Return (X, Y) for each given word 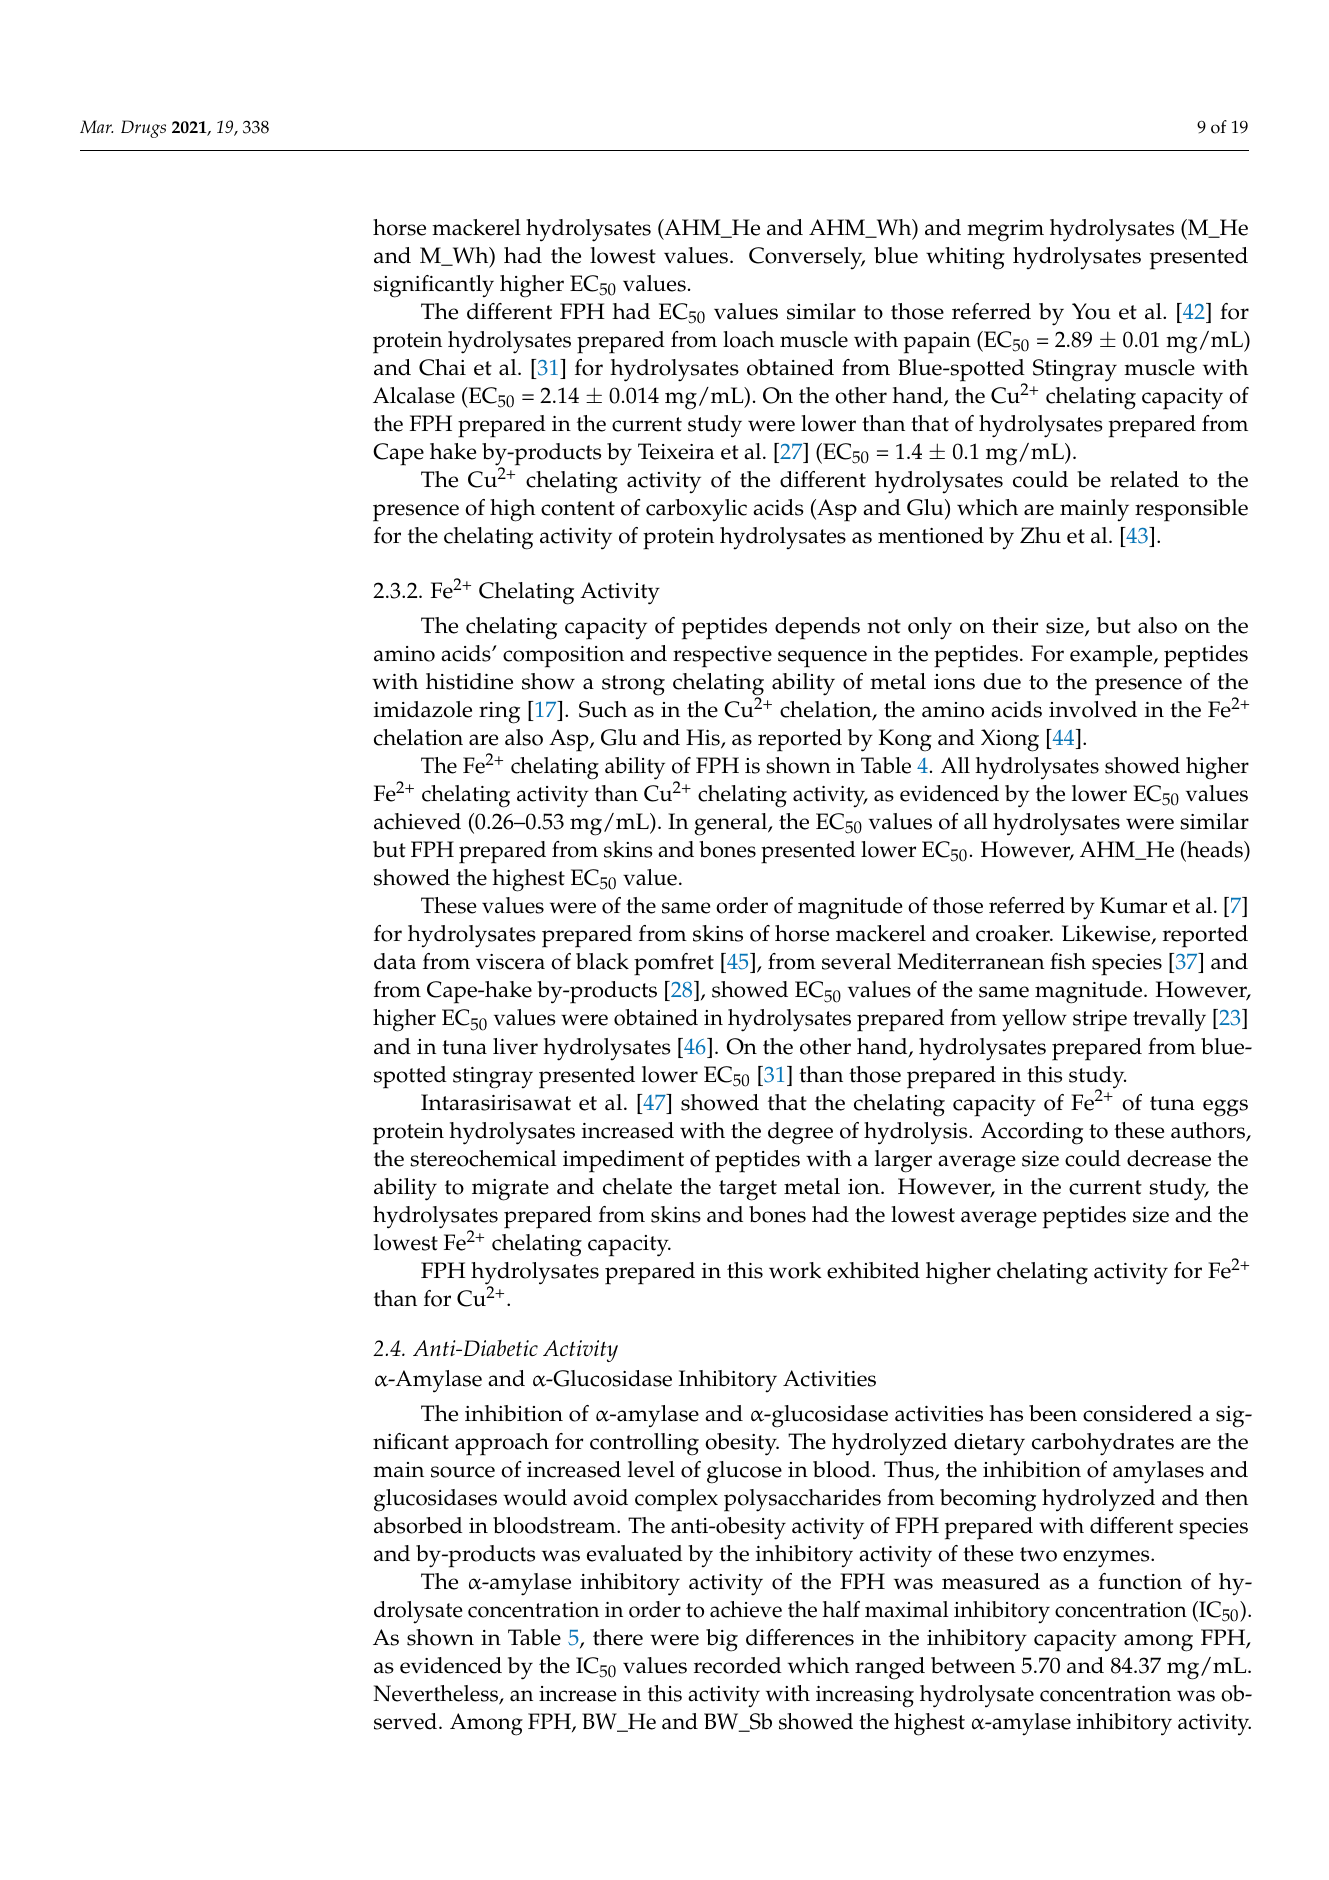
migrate (510, 1190)
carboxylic (696, 510)
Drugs (143, 129)
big (722, 1640)
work (795, 1270)
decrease (1169, 1158)
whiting (965, 258)
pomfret (674, 964)
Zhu (1040, 535)
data (395, 961)
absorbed (418, 1525)
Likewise (1107, 935)
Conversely (807, 258)
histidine (469, 681)
